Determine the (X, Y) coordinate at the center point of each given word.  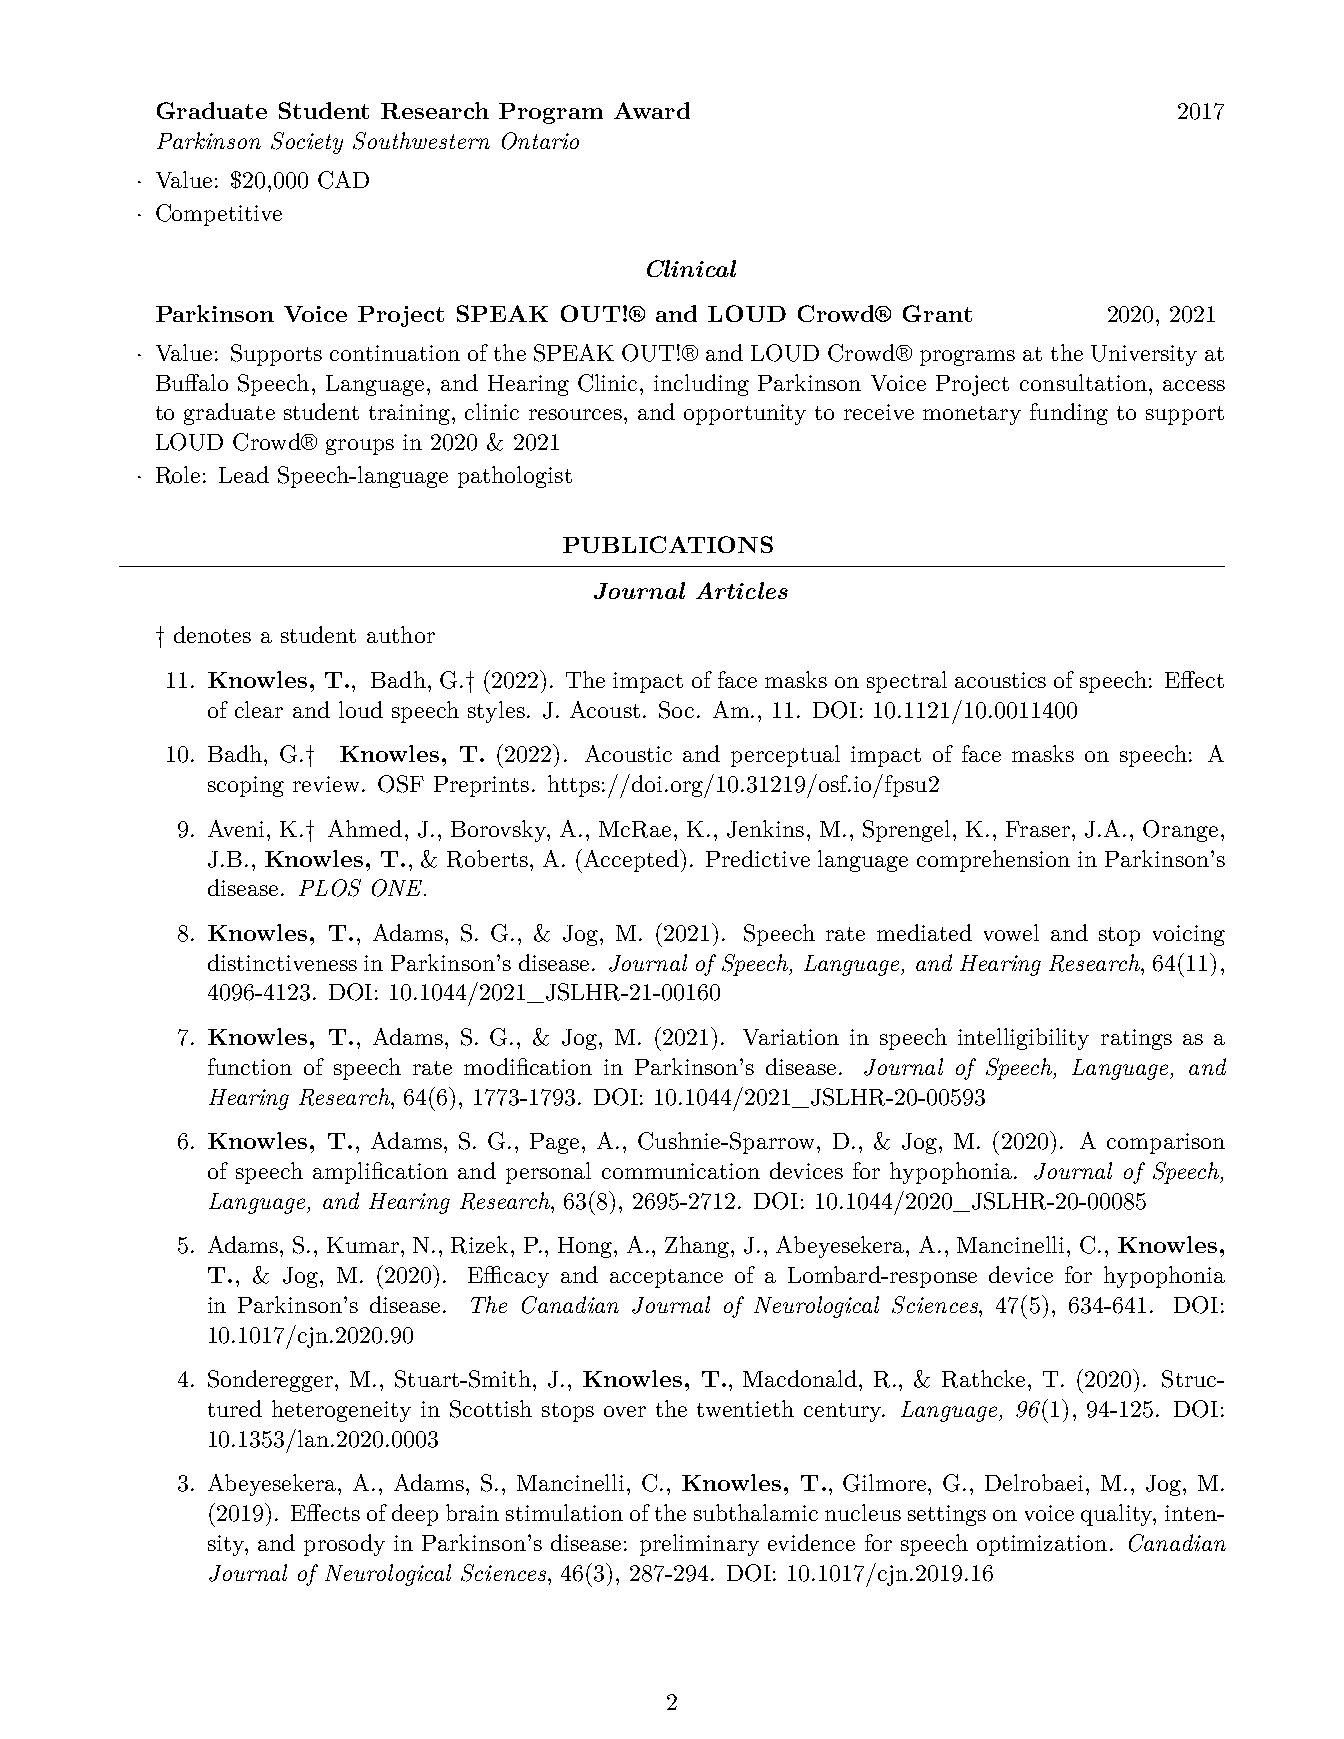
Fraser (1038, 829)
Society (307, 143)
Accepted (632, 860)
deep (415, 1515)
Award (652, 110)
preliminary (699, 1545)
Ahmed (365, 828)
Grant (937, 313)
